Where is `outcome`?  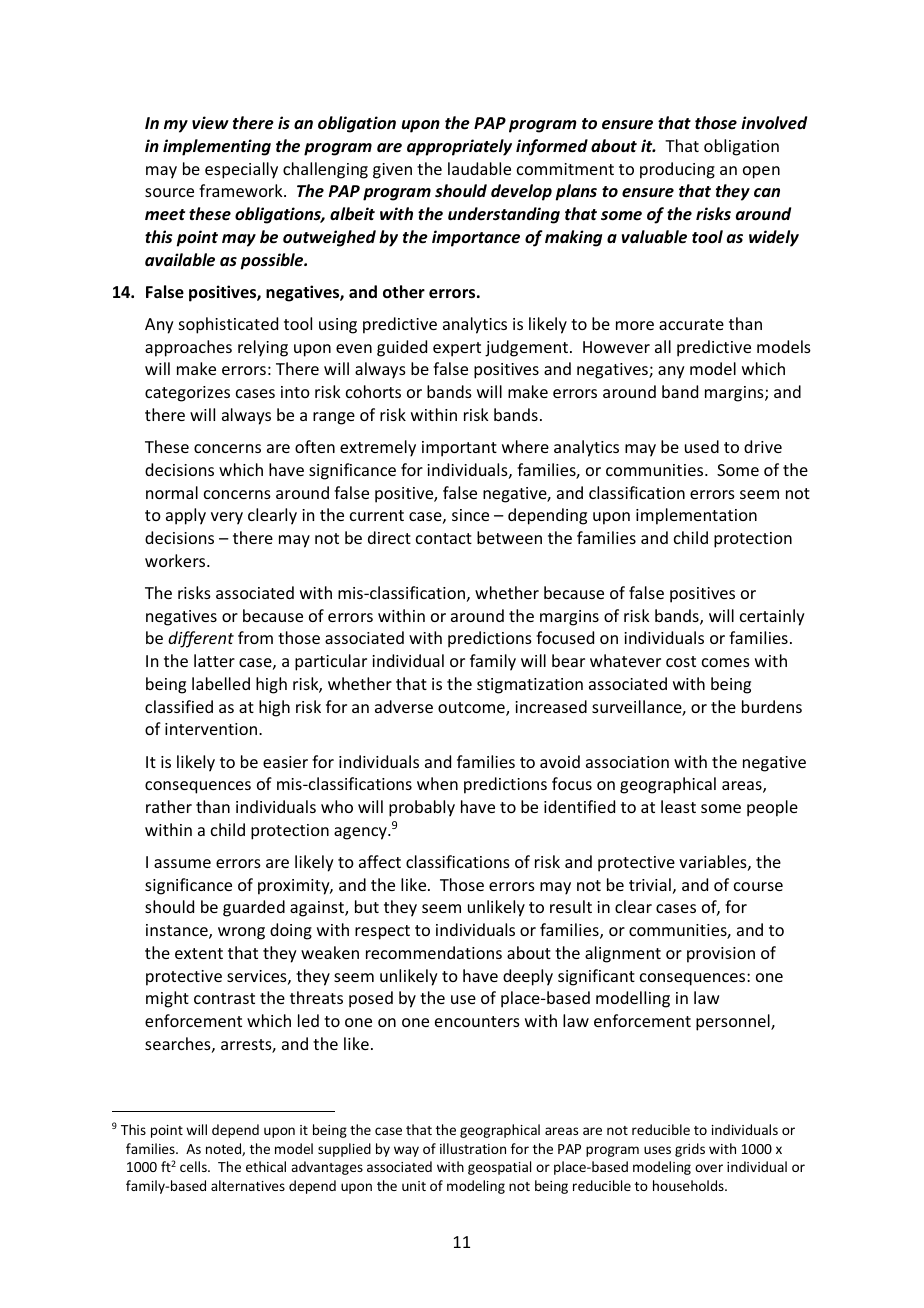 outcome is located at coordinates (472, 709).
